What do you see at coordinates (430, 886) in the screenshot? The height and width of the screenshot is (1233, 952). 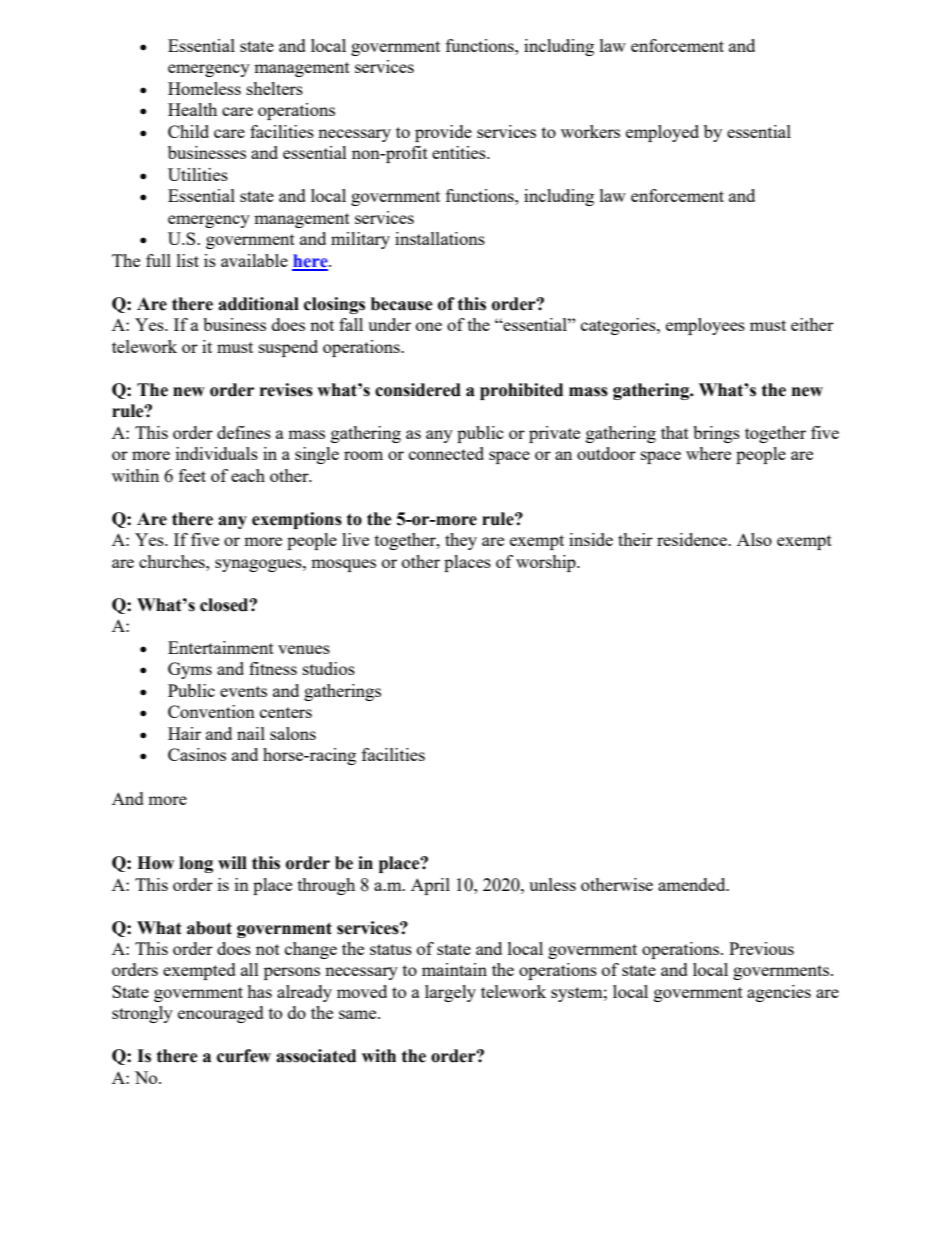 I see `April` at bounding box center [430, 886].
